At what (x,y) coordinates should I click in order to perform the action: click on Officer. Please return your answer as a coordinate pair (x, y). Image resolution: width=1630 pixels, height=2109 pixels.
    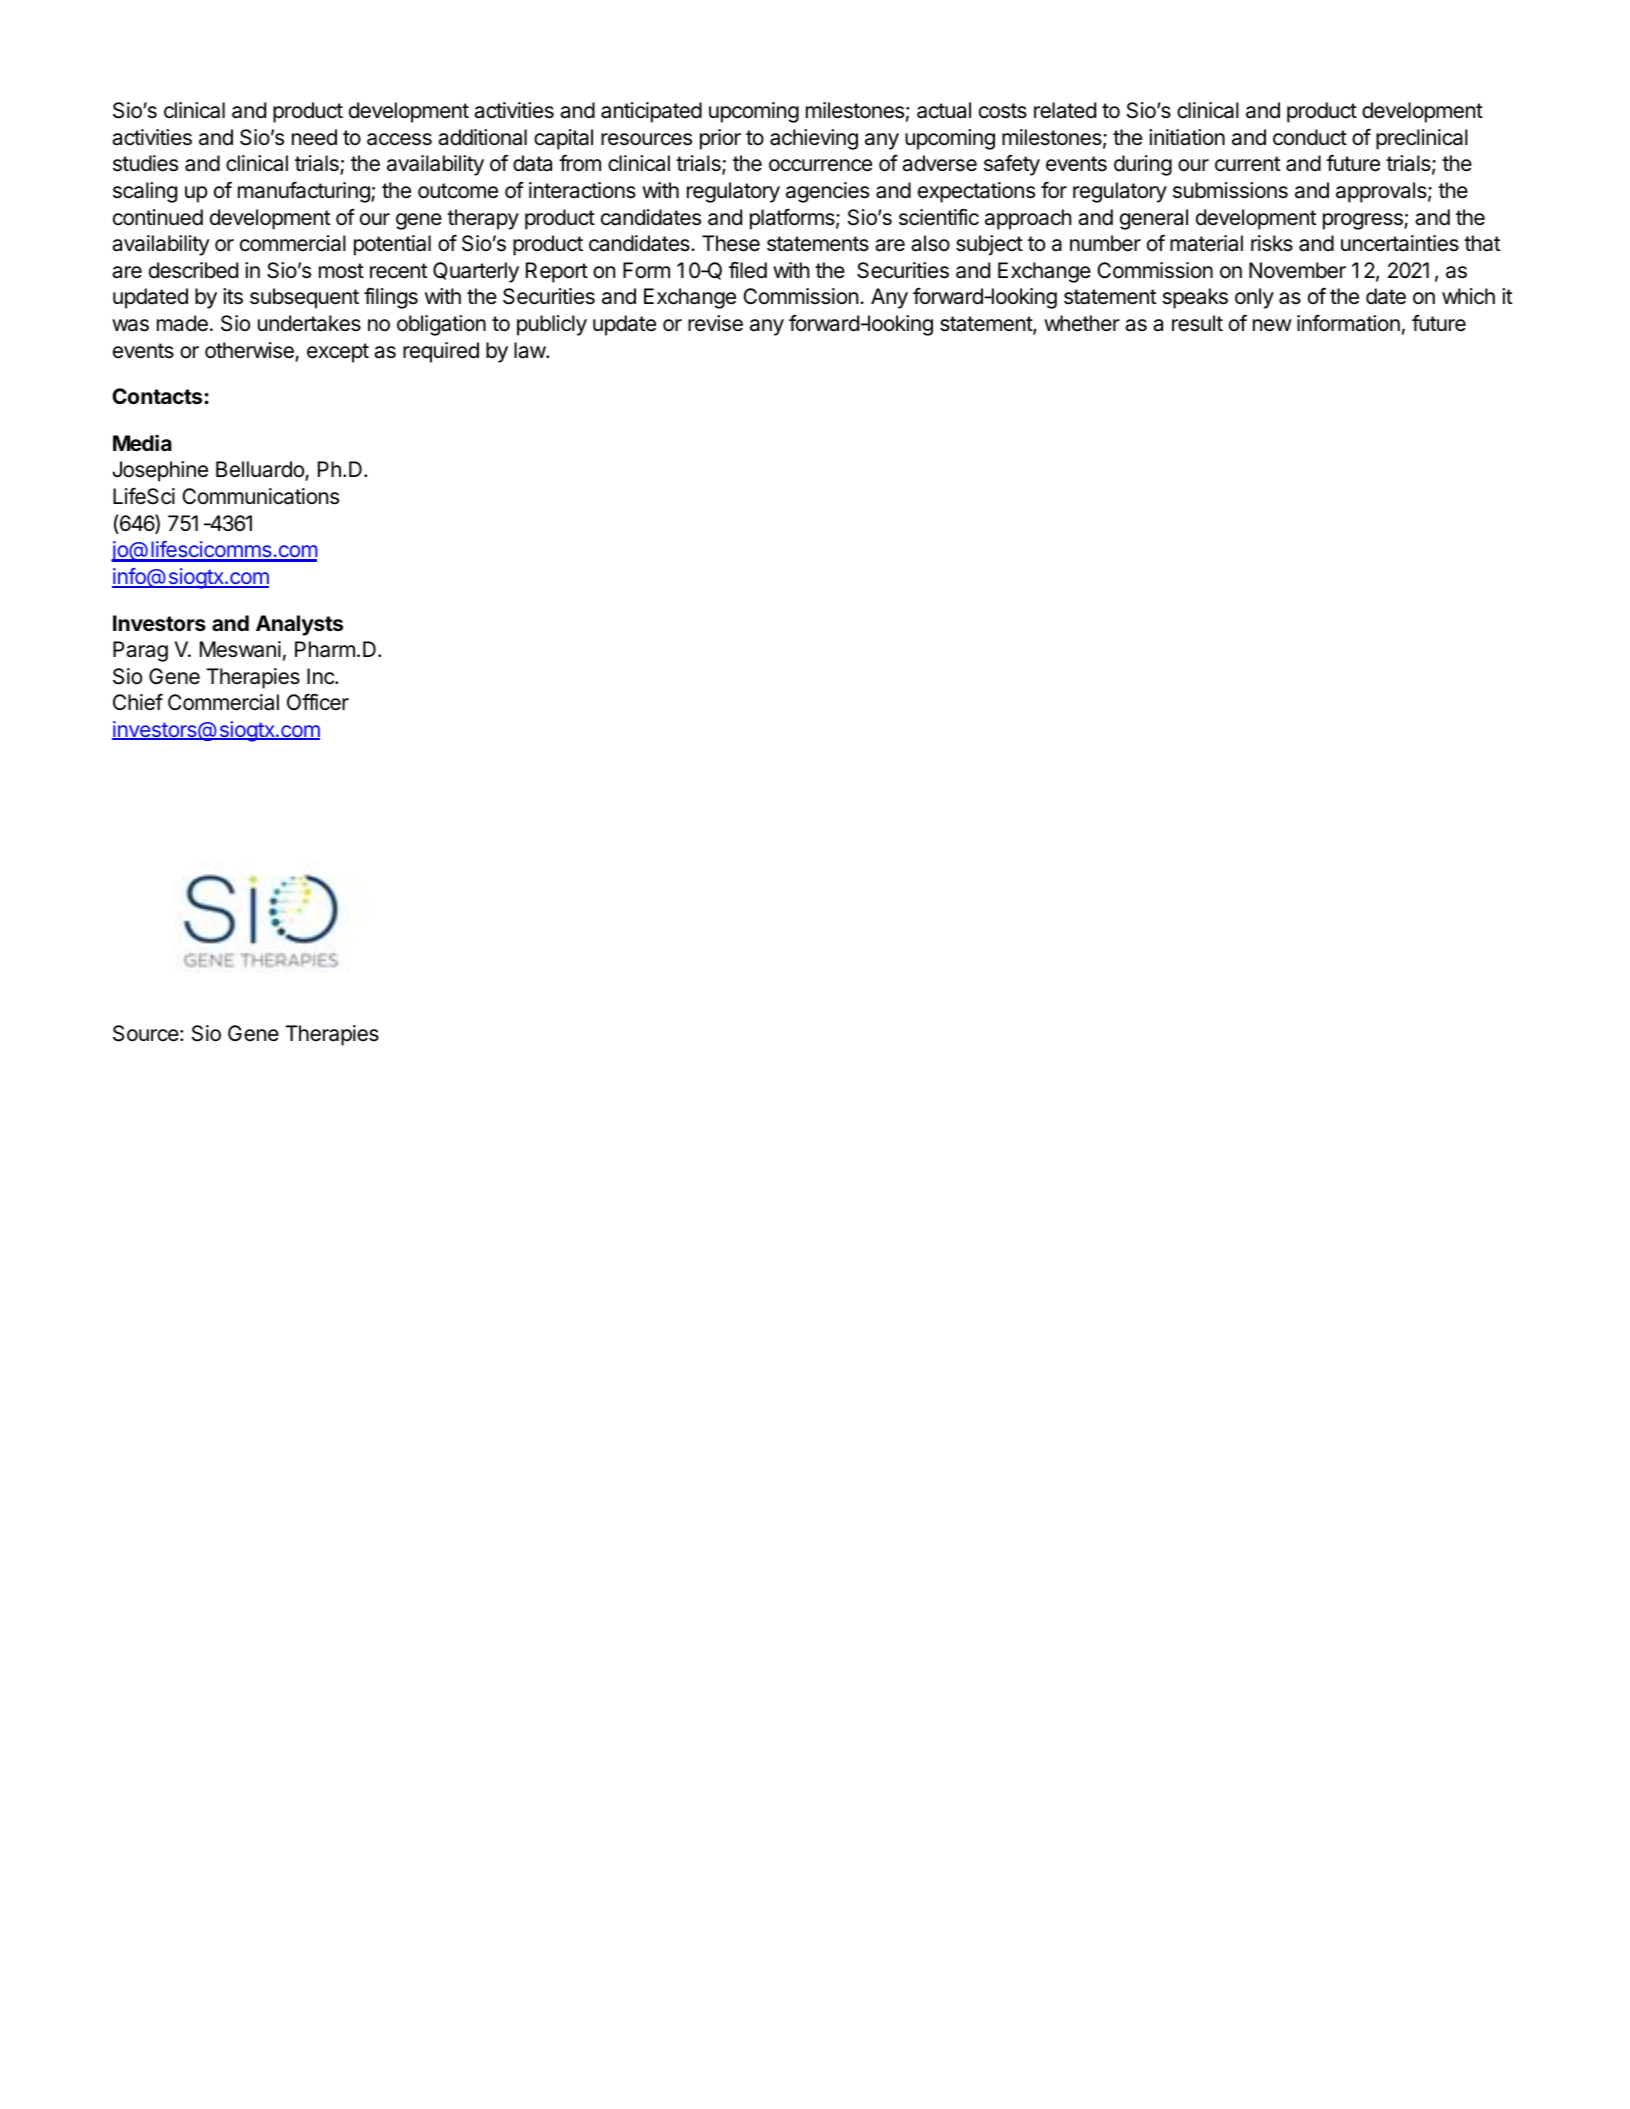
    Looking at the image, I should click on (318, 702).
